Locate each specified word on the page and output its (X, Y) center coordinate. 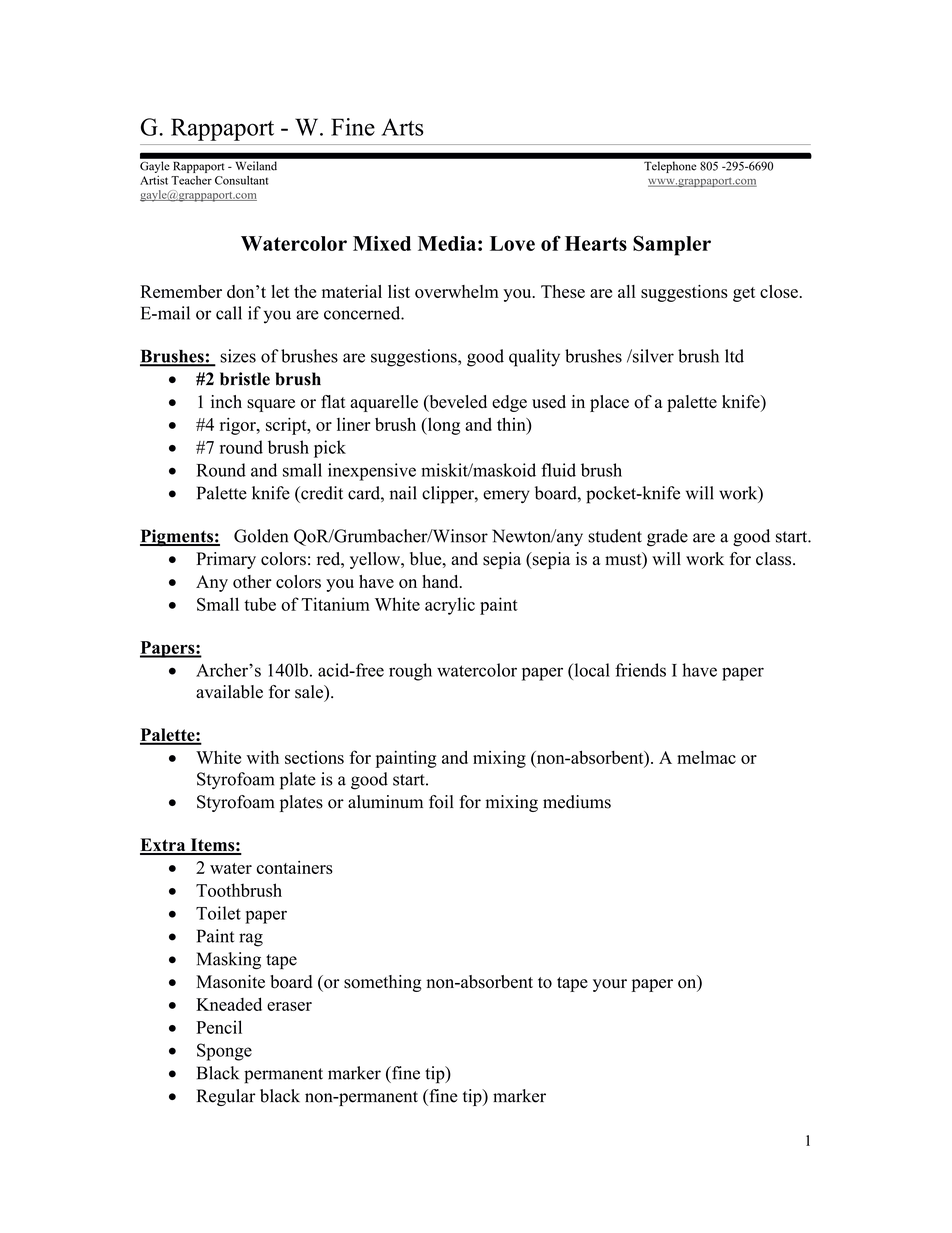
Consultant (241, 180)
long (442, 426)
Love (512, 243)
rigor (239, 426)
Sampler (672, 245)
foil (441, 802)
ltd (734, 356)
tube (260, 604)
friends (640, 670)
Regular (226, 1097)
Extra (164, 846)
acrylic (450, 606)
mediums (577, 802)
